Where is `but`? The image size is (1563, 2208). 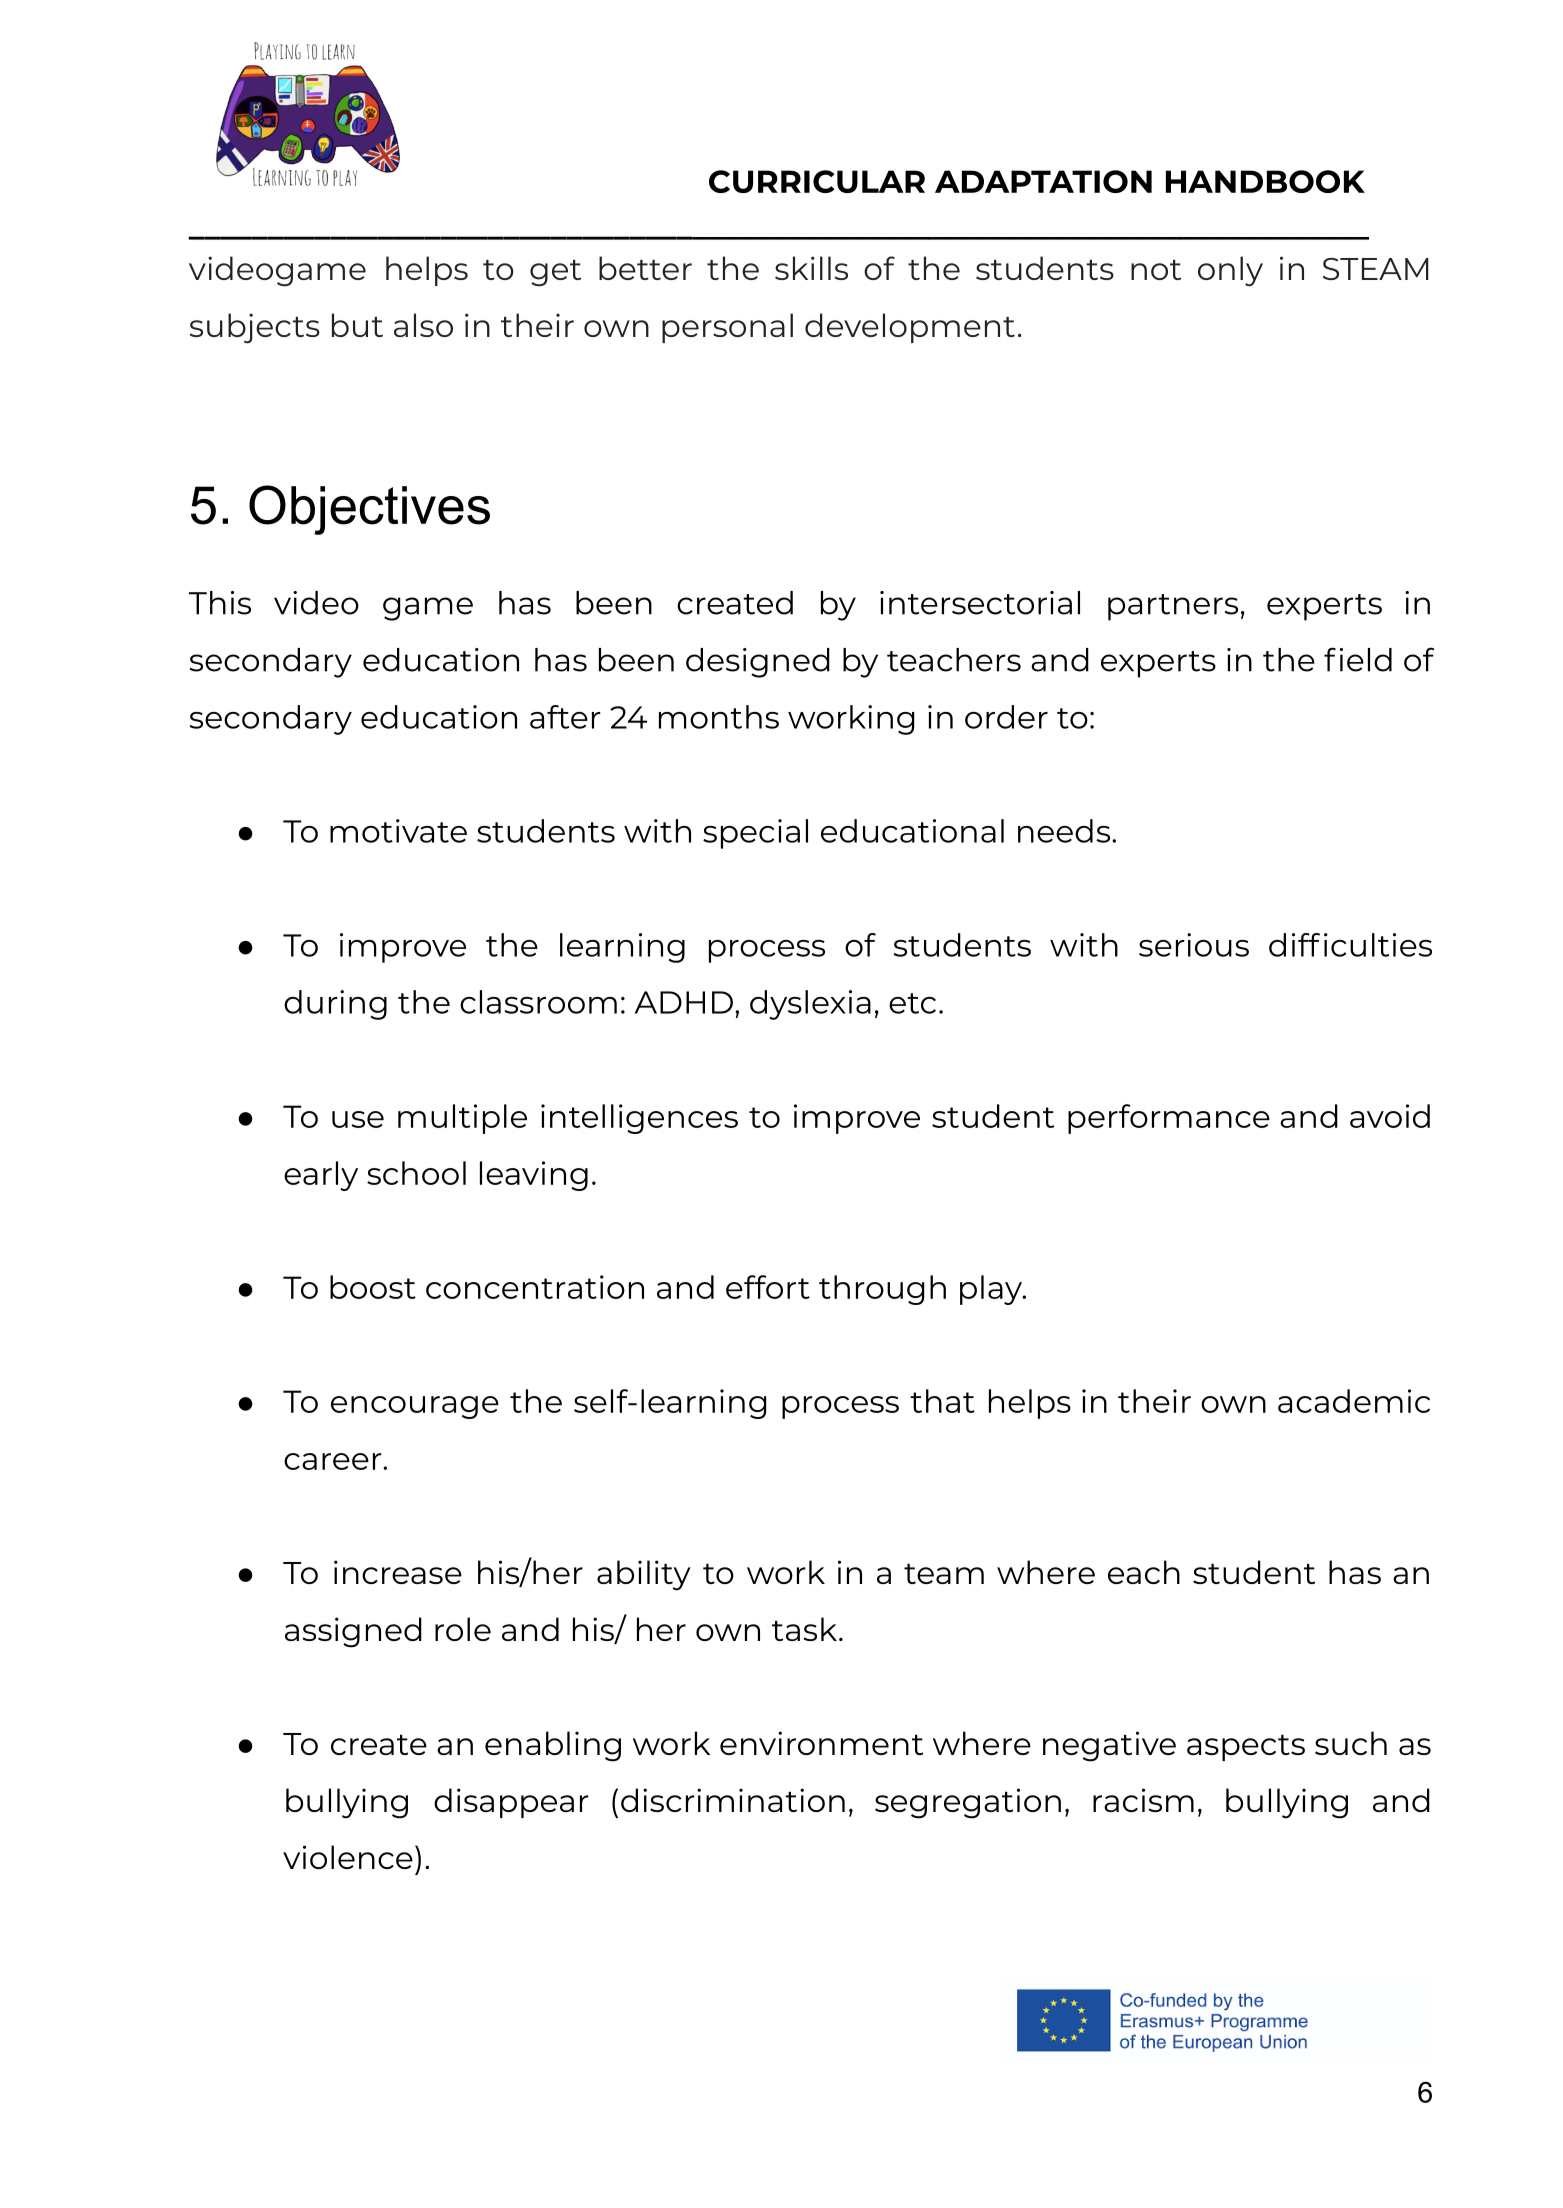
but is located at coordinates (357, 325).
